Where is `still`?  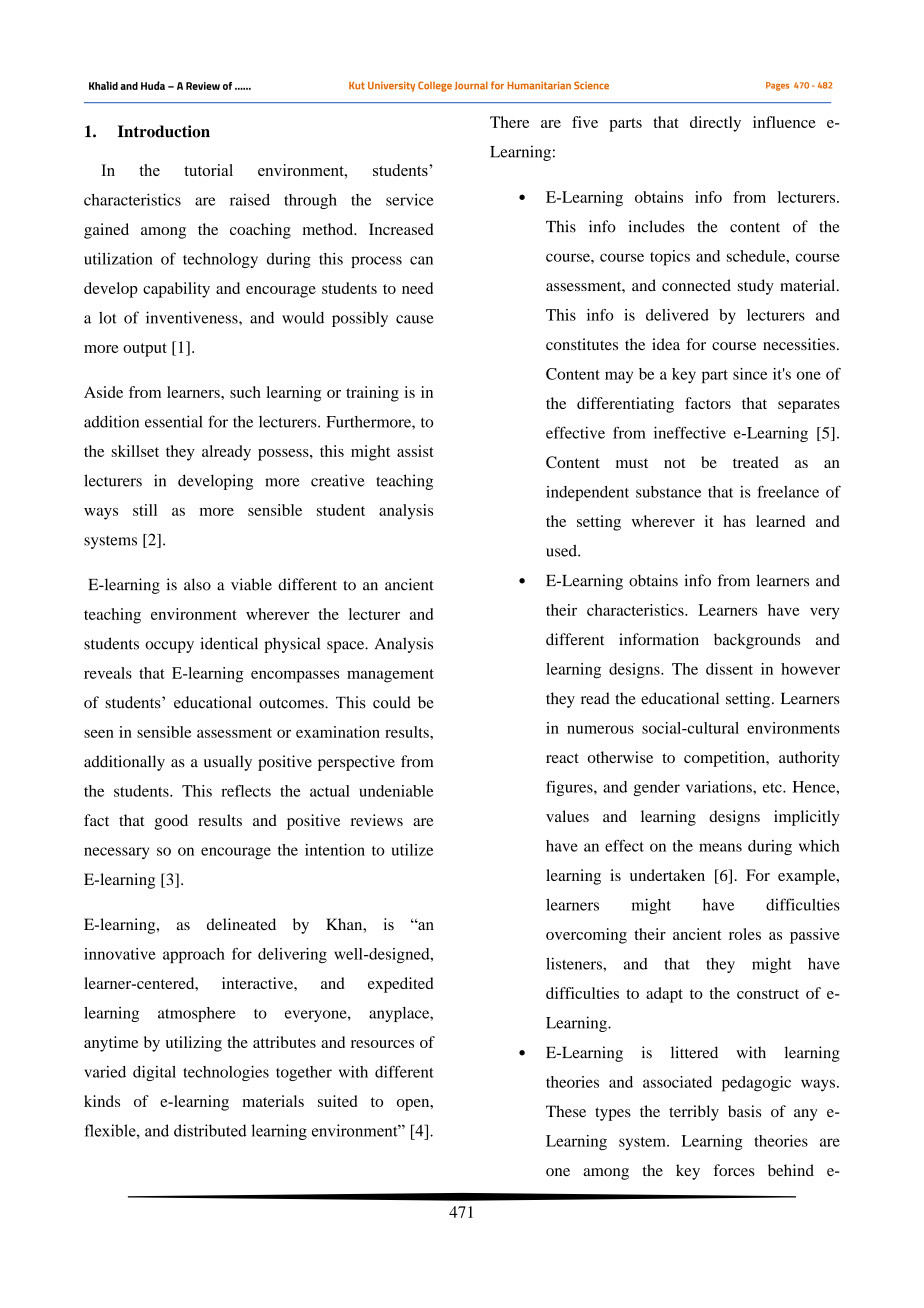 still is located at coordinates (145, 510).
